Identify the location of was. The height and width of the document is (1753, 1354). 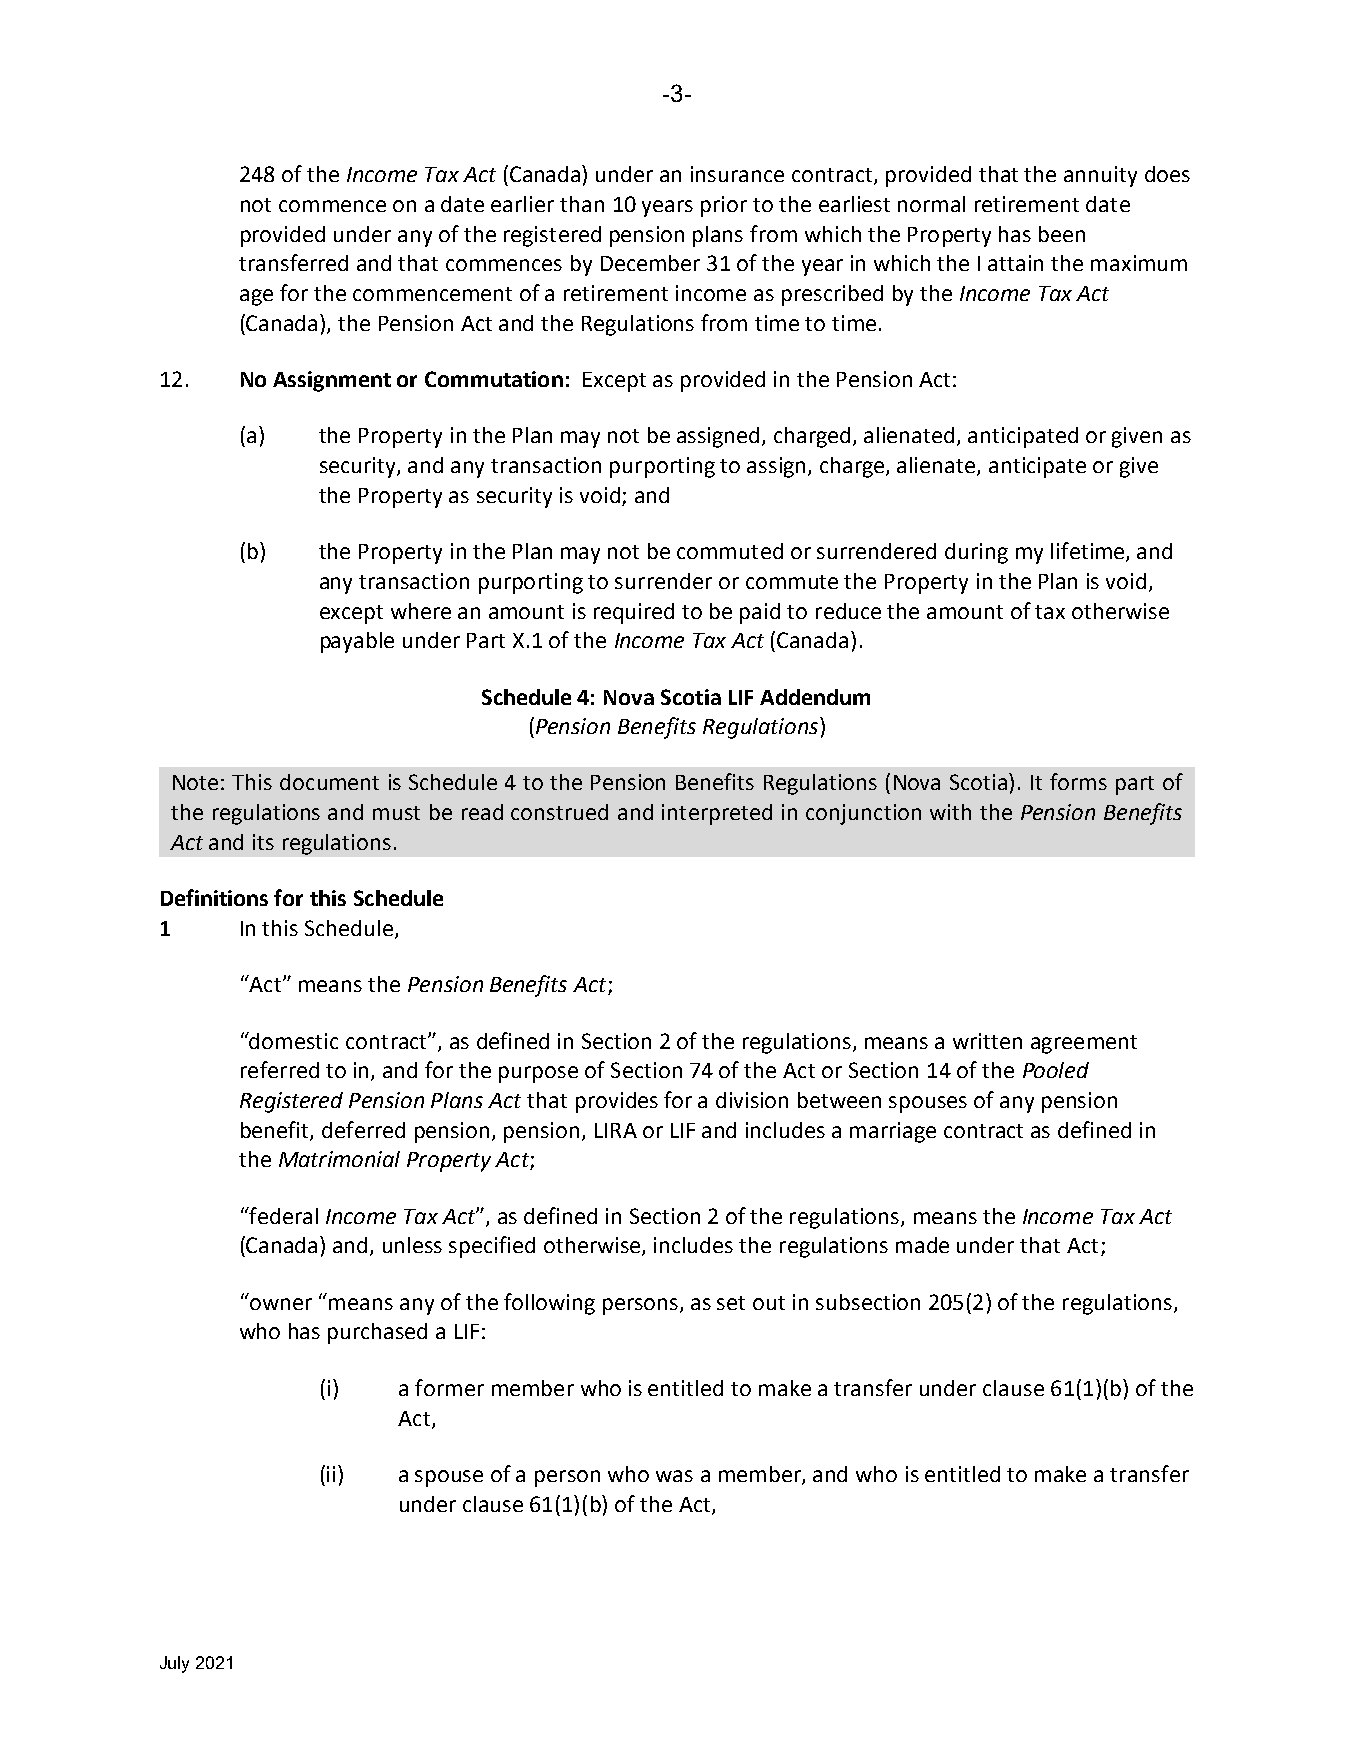
(674, 1476).
